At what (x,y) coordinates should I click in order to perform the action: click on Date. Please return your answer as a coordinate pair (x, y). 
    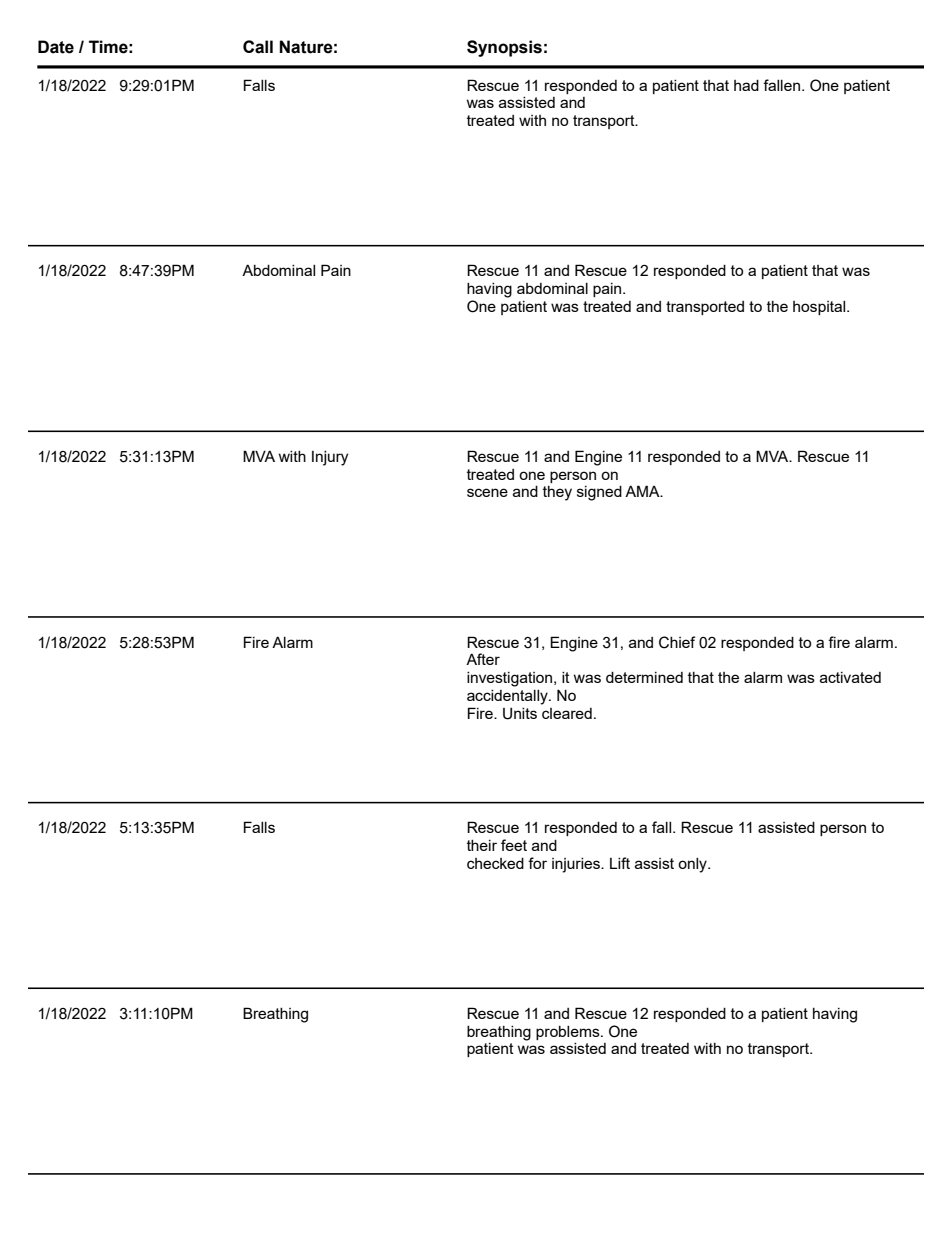
    Looking at the image, I should click on (56, 47).
